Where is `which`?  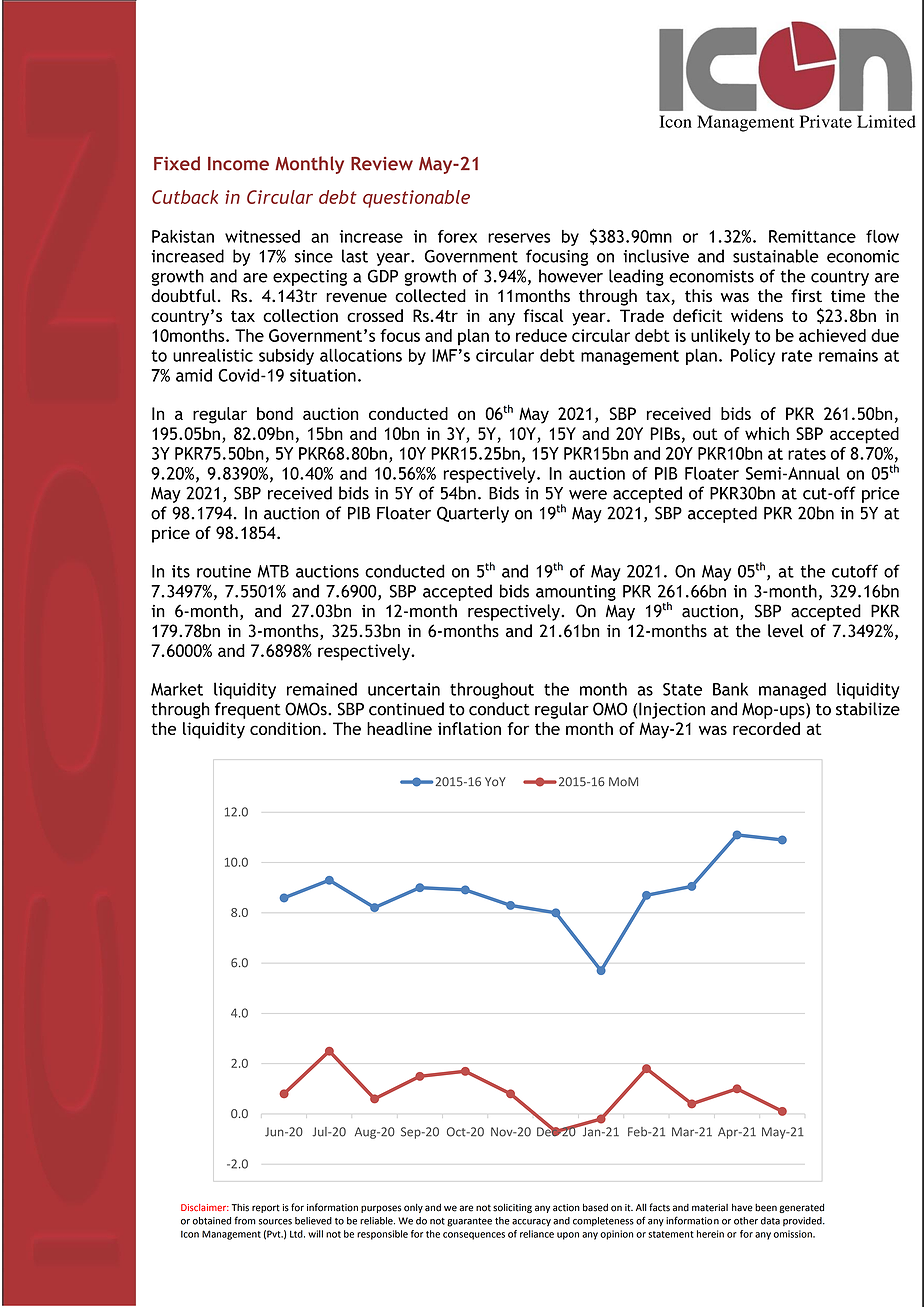 which is located at coordinates (767, 433).
